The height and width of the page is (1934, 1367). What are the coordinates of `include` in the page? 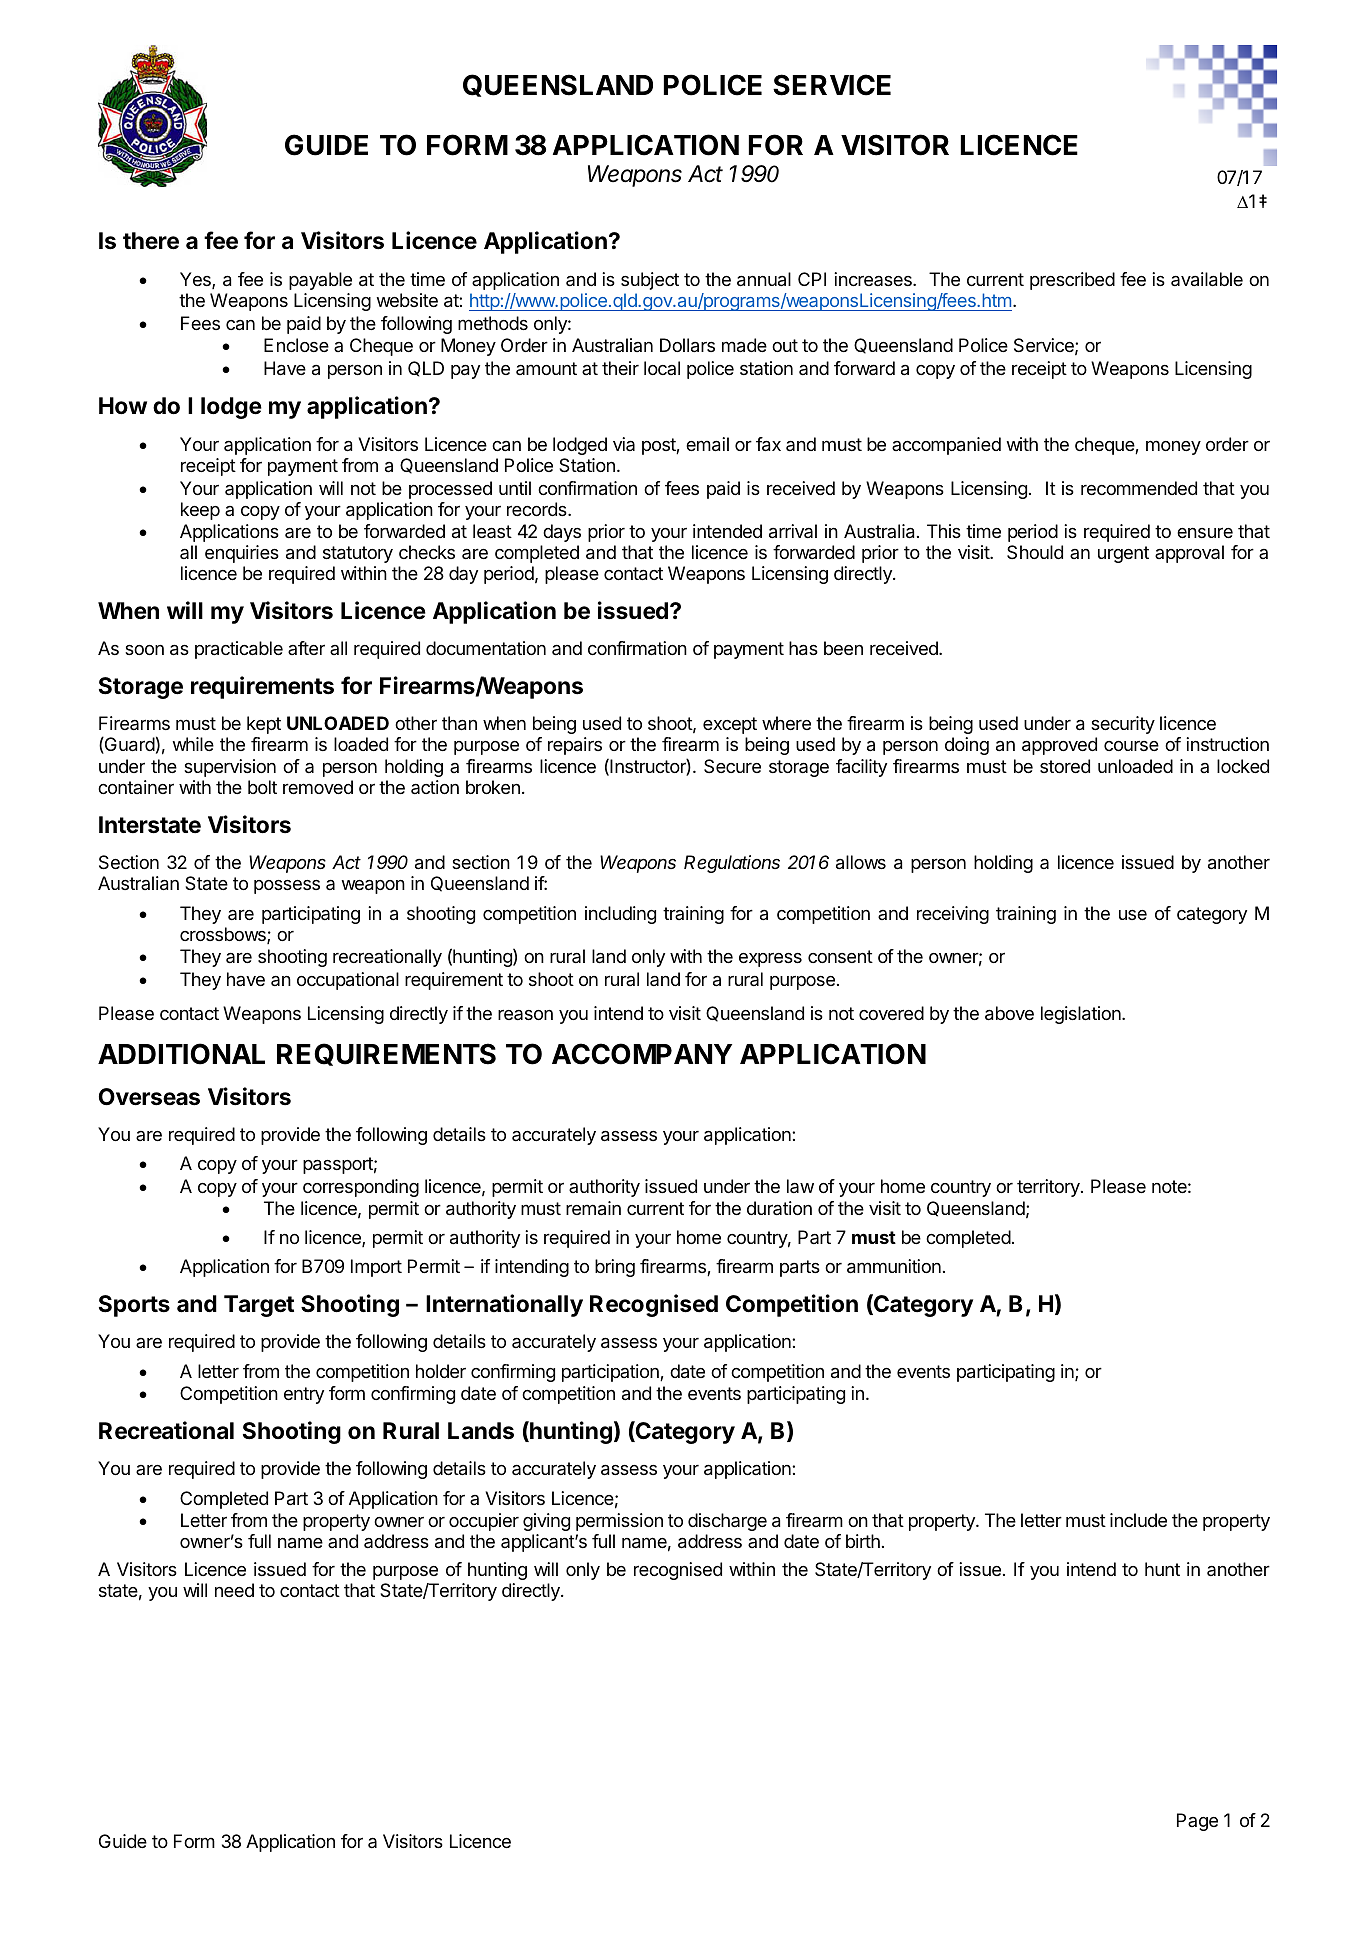 It's located at (1138, 1520).
